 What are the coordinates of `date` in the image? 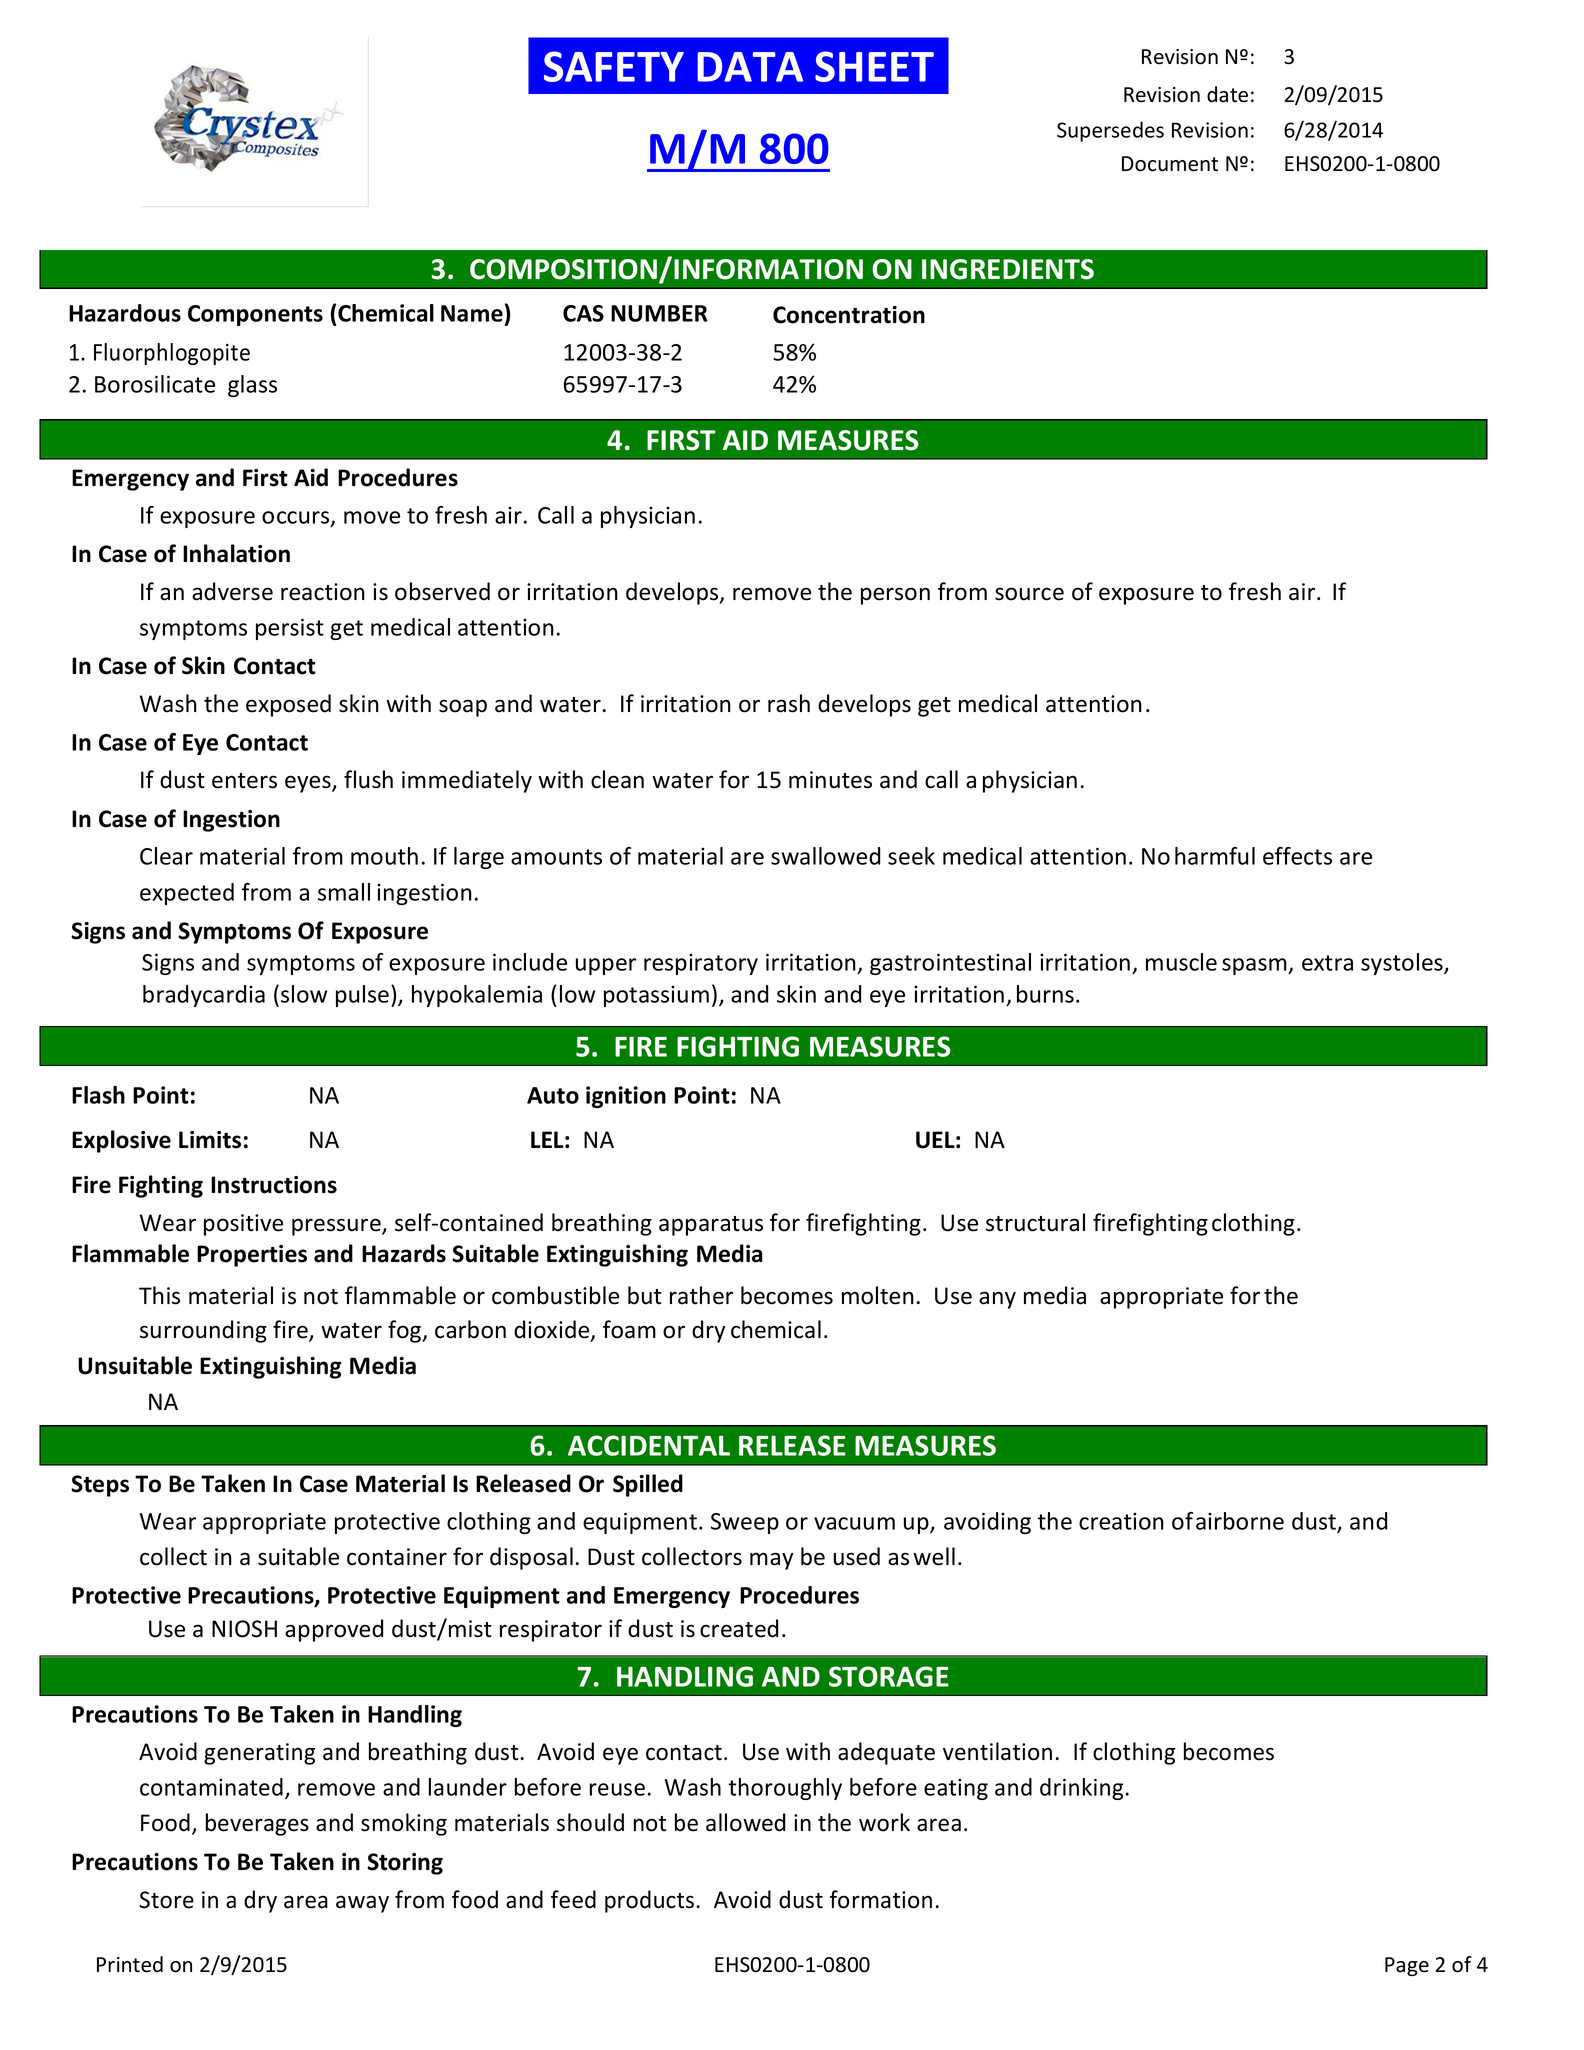 It's located at (1227, 94).
